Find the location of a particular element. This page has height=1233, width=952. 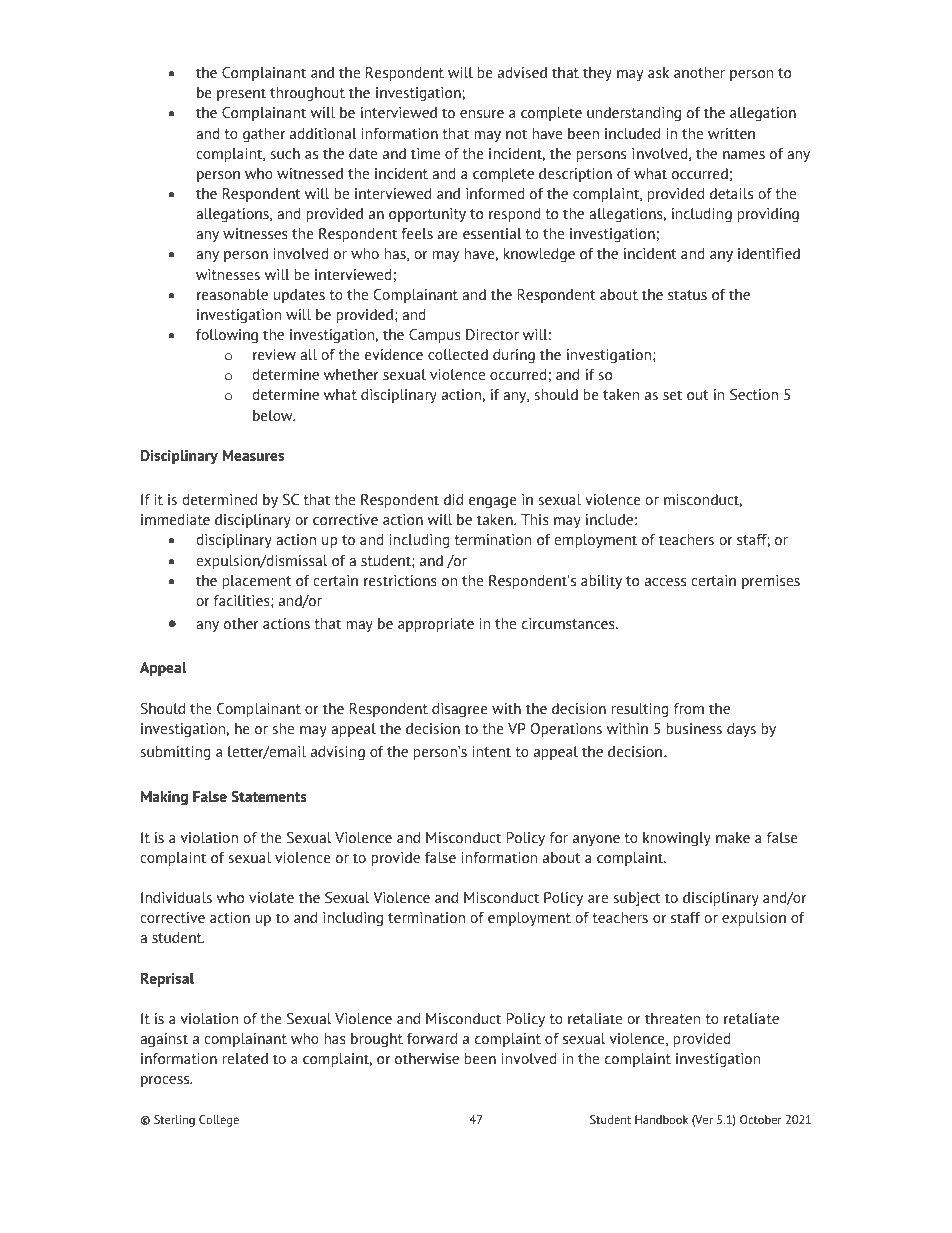

Handbook is located at coordinates (661, 1119).
